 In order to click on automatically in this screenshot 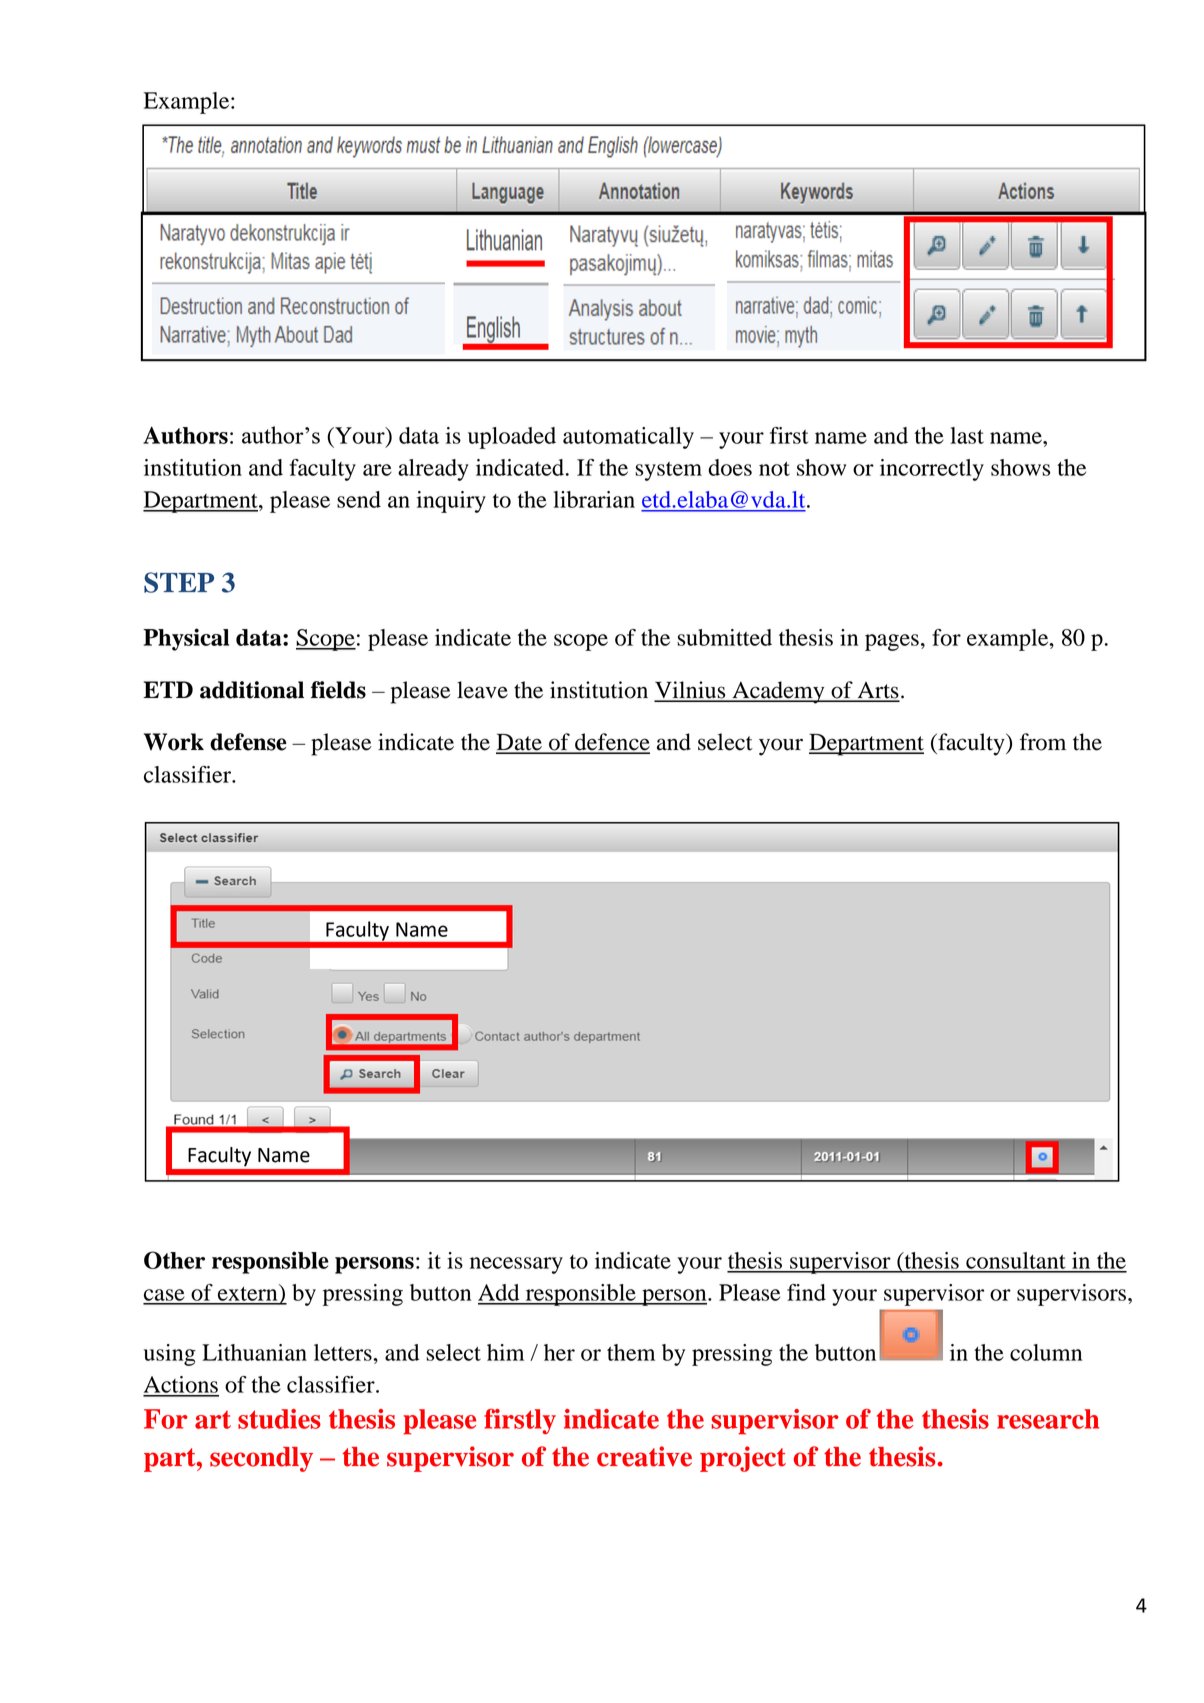, I will do `click(628, 438)`.
